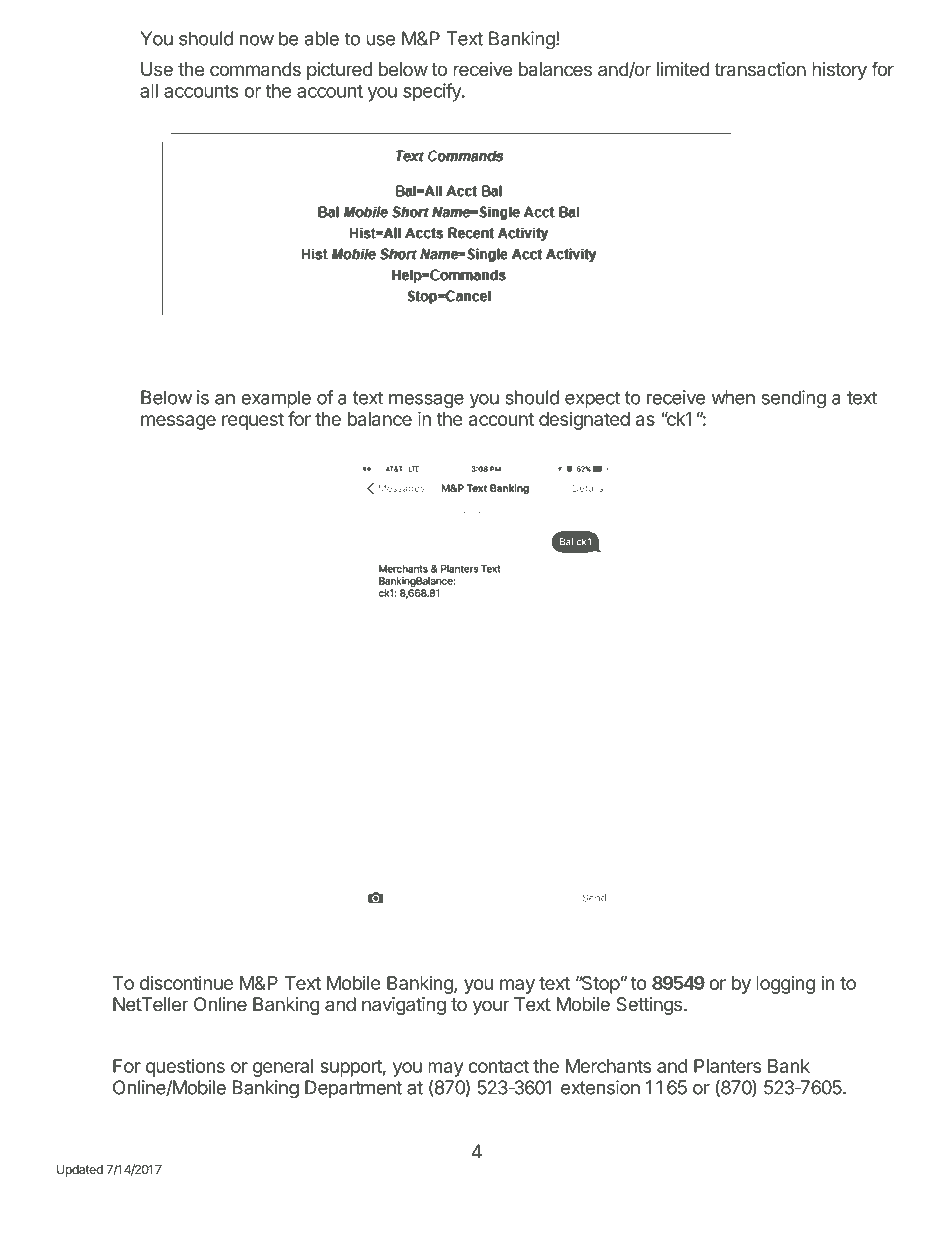 The width and height of the page is (952, 1233). Describe the element at coordinates (149, 91) in the page. I see `all` at that location.
